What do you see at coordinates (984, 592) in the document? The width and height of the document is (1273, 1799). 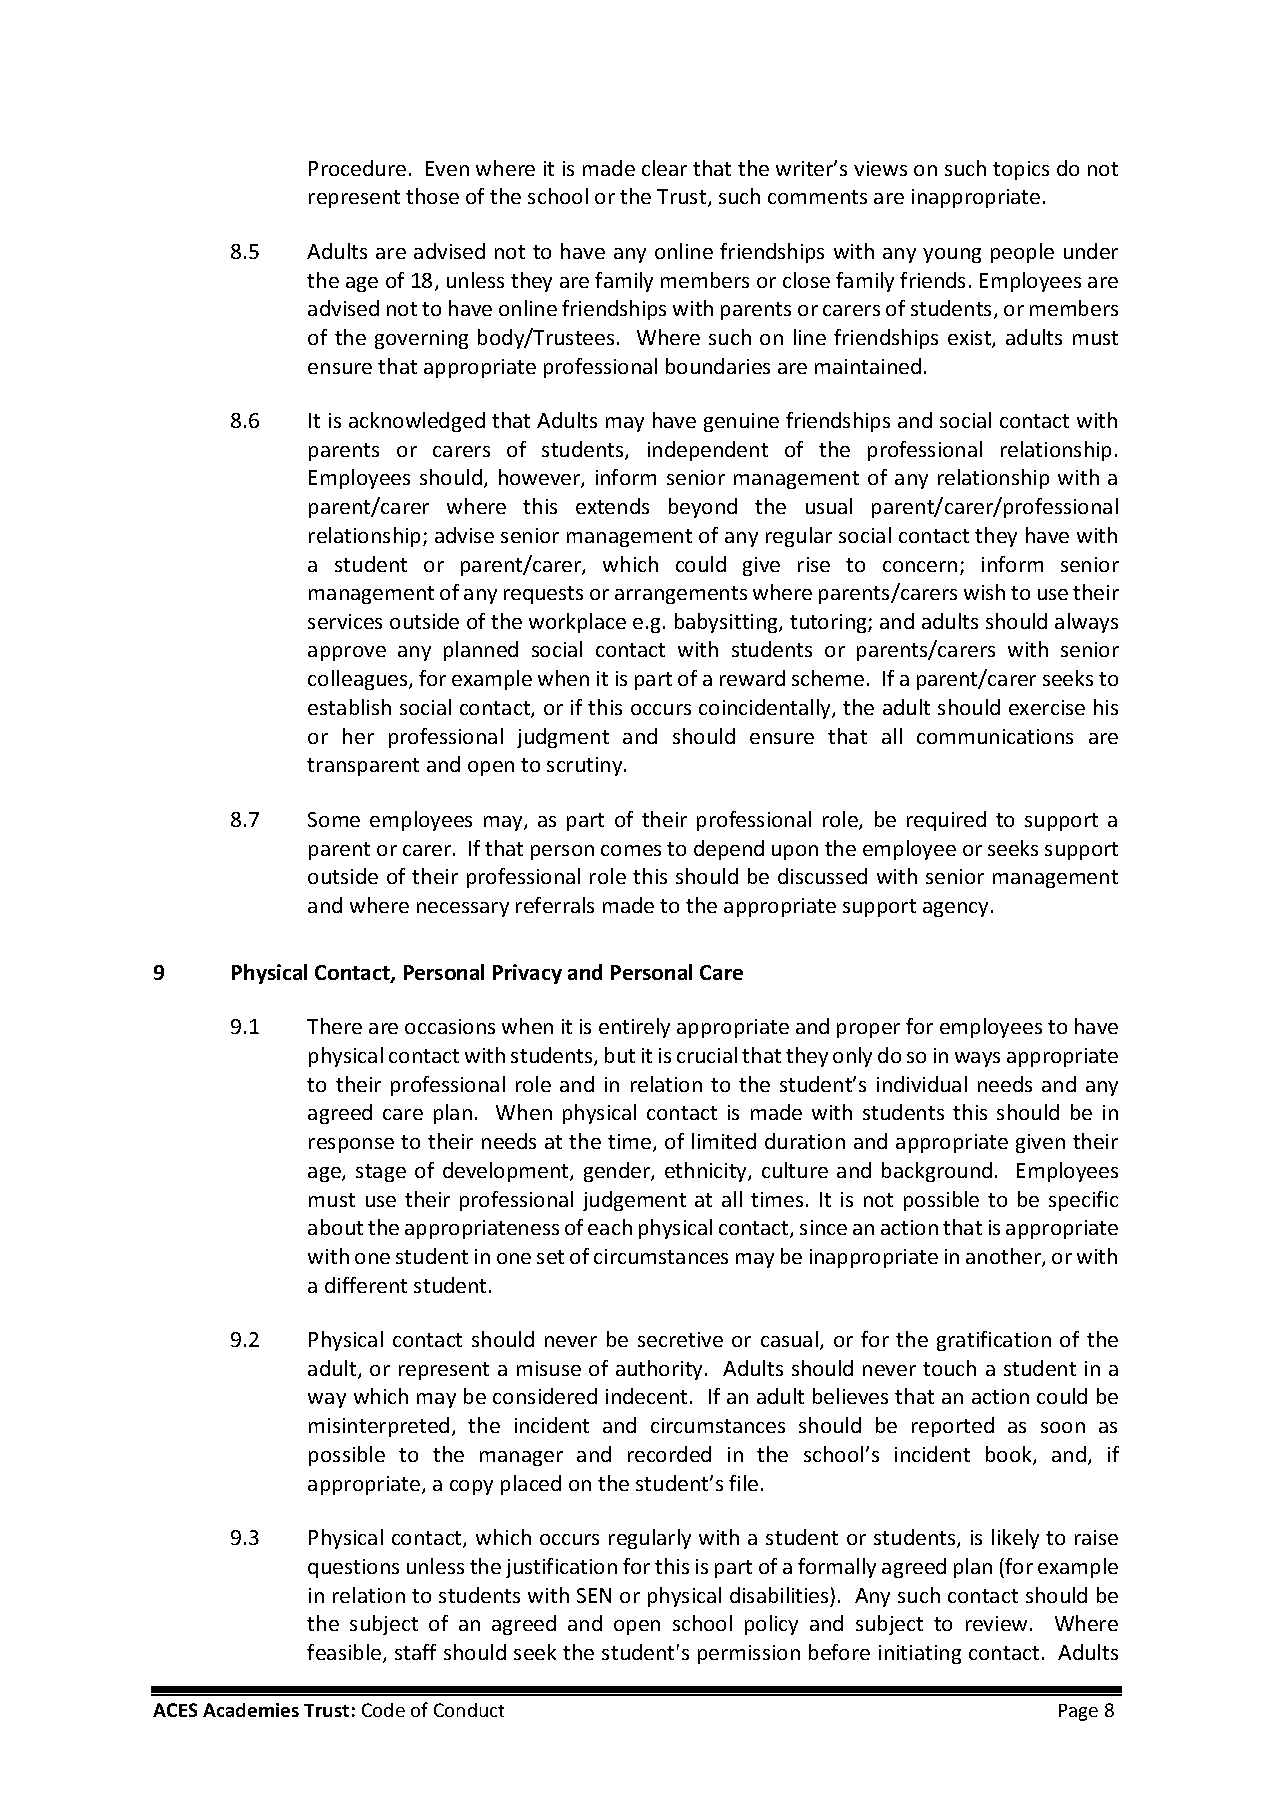 I see `wish` at bounding box center [984, 592].
